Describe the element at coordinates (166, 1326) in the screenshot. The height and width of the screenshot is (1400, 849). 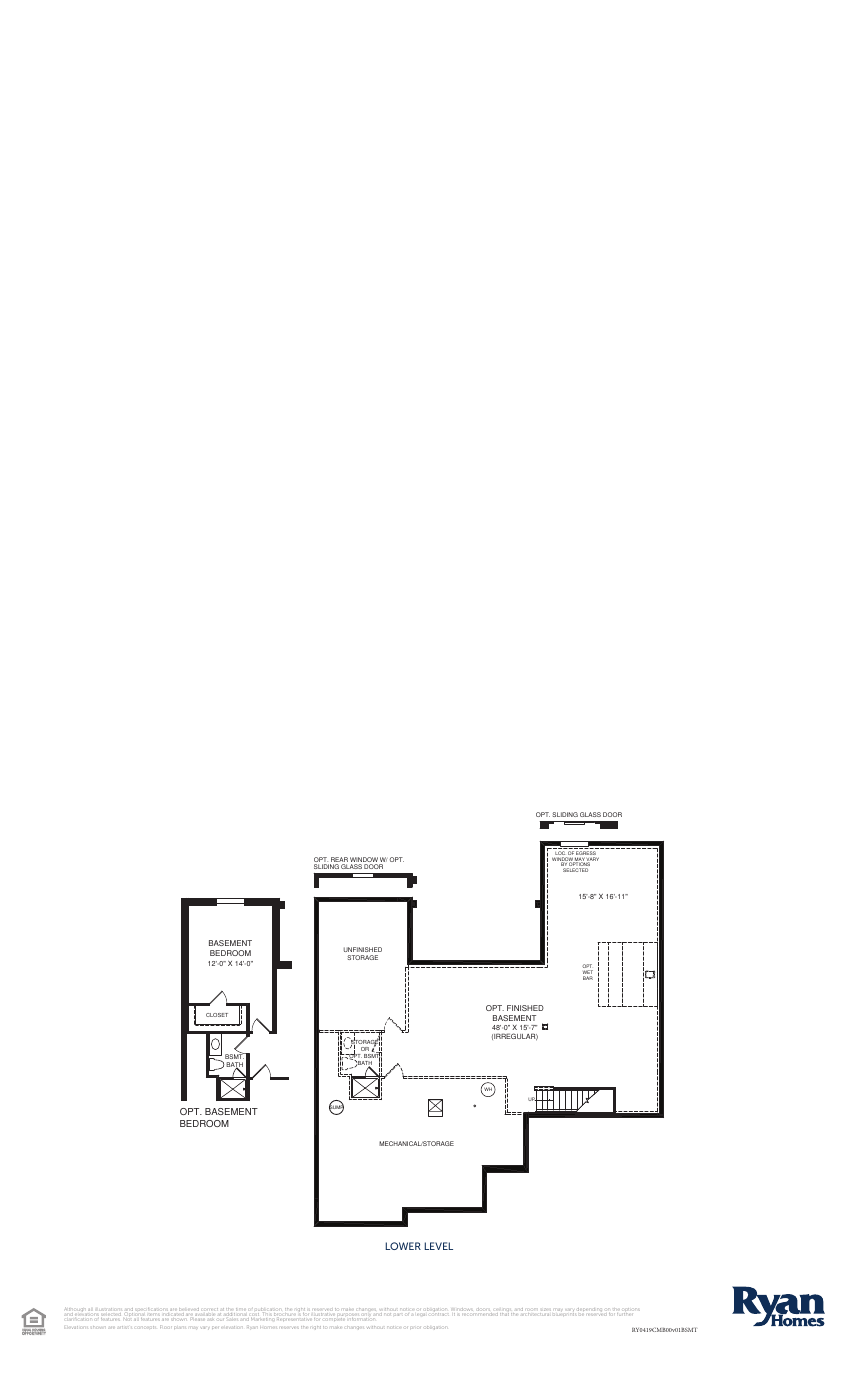
I see `Floor` at that location.
